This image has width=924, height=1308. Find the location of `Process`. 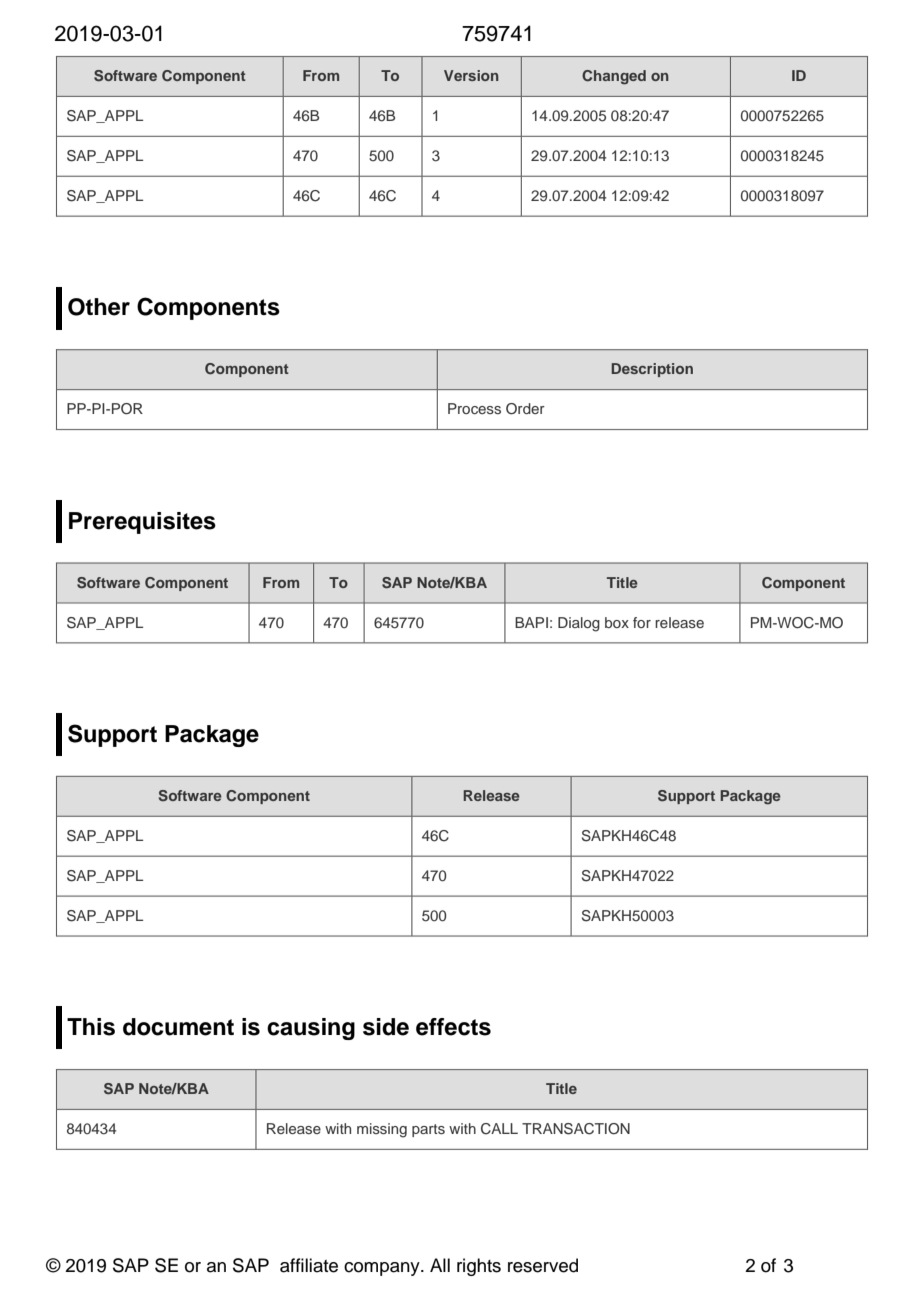

Process is located at coordinates (474, 408).
